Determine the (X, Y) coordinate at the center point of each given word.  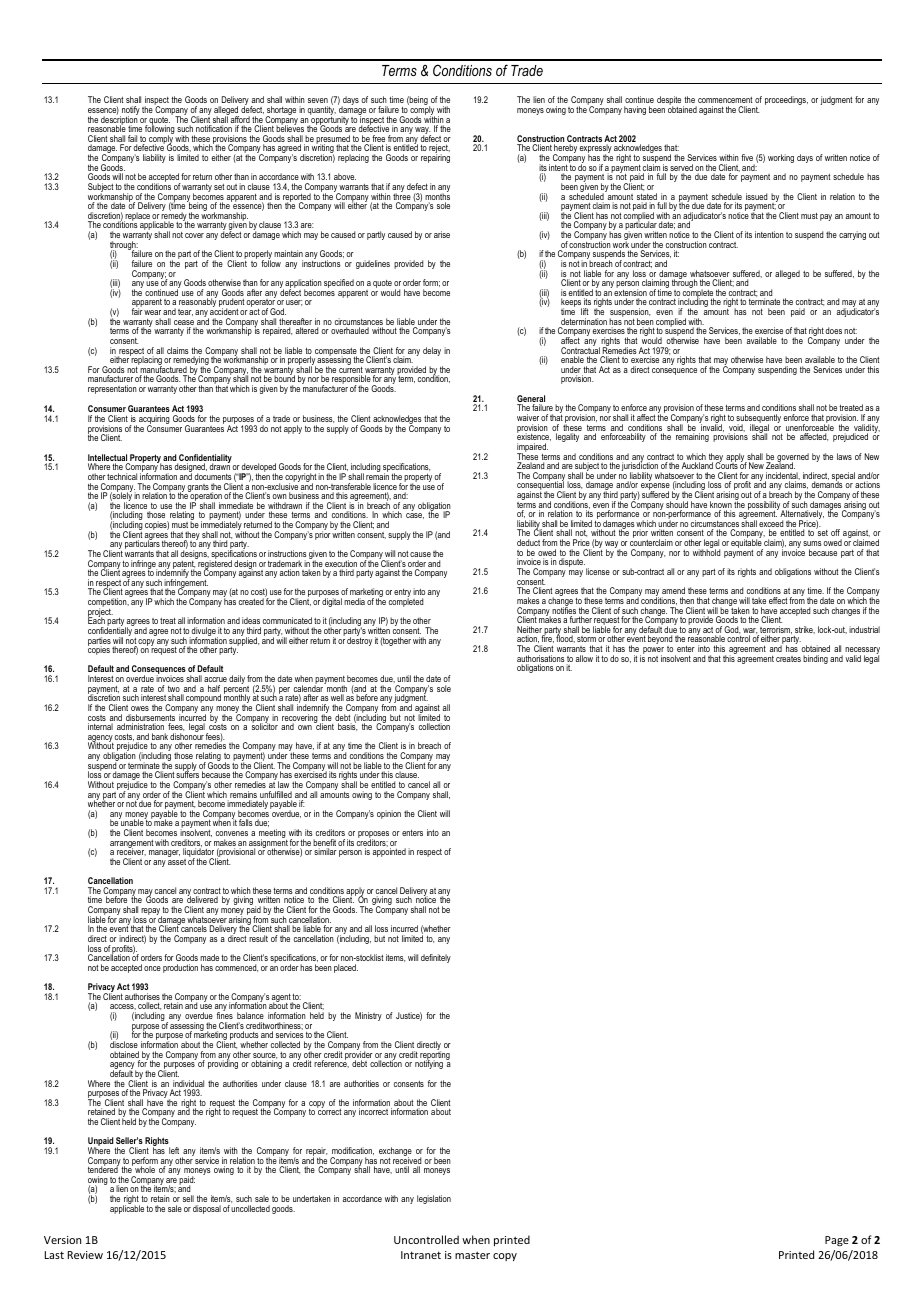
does (833, 330)
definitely (436, 958)
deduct (528, 542)
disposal (207, 1209)
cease (184, 324)
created (251, 601)
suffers (187, 774)
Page (837, 1241)
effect (778, 600)
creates (788, 659)
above (345, 176)
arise (442, 234)
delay (432, 351)
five (747, 157)
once (152, 968)
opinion (389, 814)
